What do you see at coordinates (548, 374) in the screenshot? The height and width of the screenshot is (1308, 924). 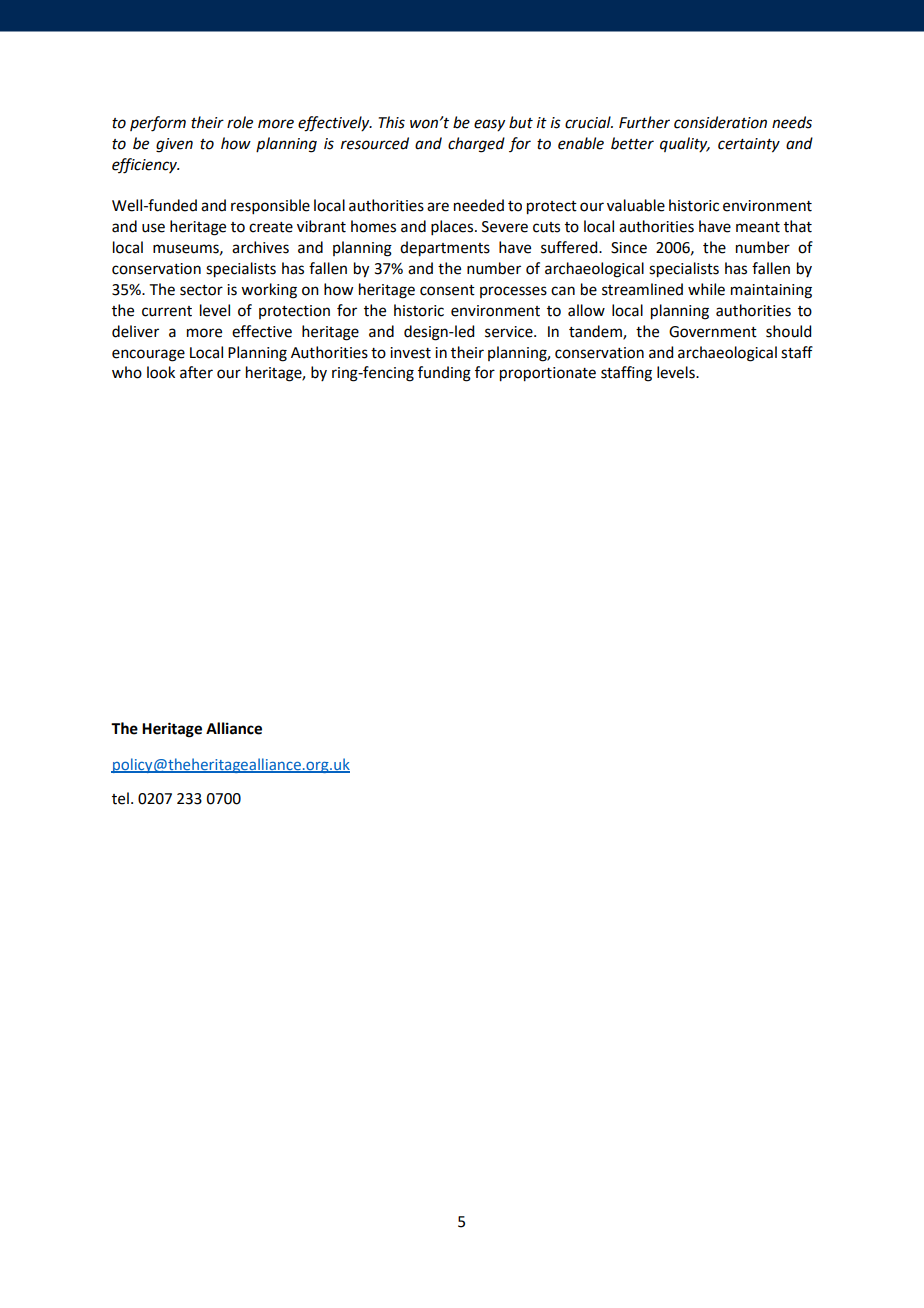 I see `proportionate` at bounding box center [548, 374].
